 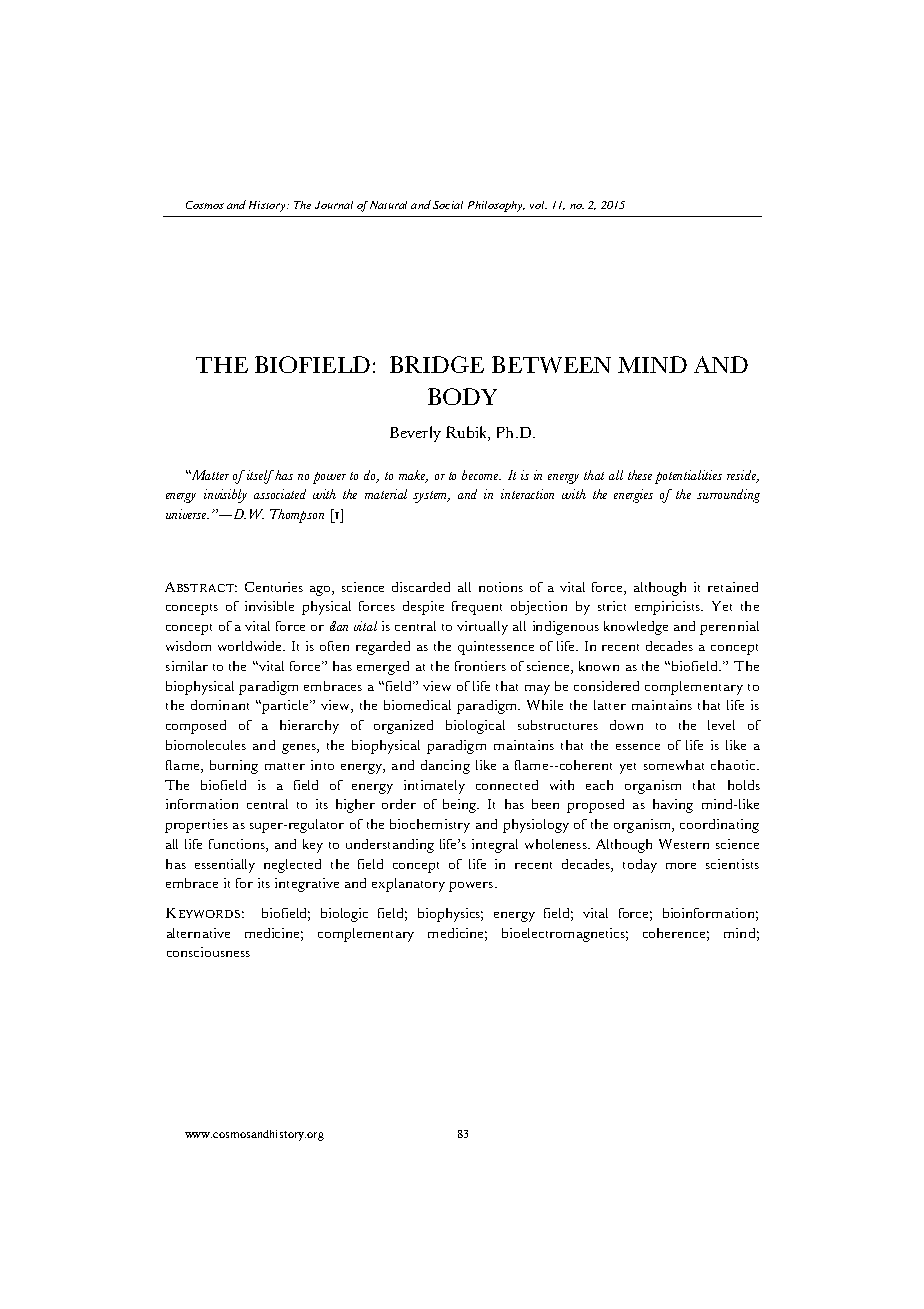 I want to click on dancing, so click(x=445, y=767).
